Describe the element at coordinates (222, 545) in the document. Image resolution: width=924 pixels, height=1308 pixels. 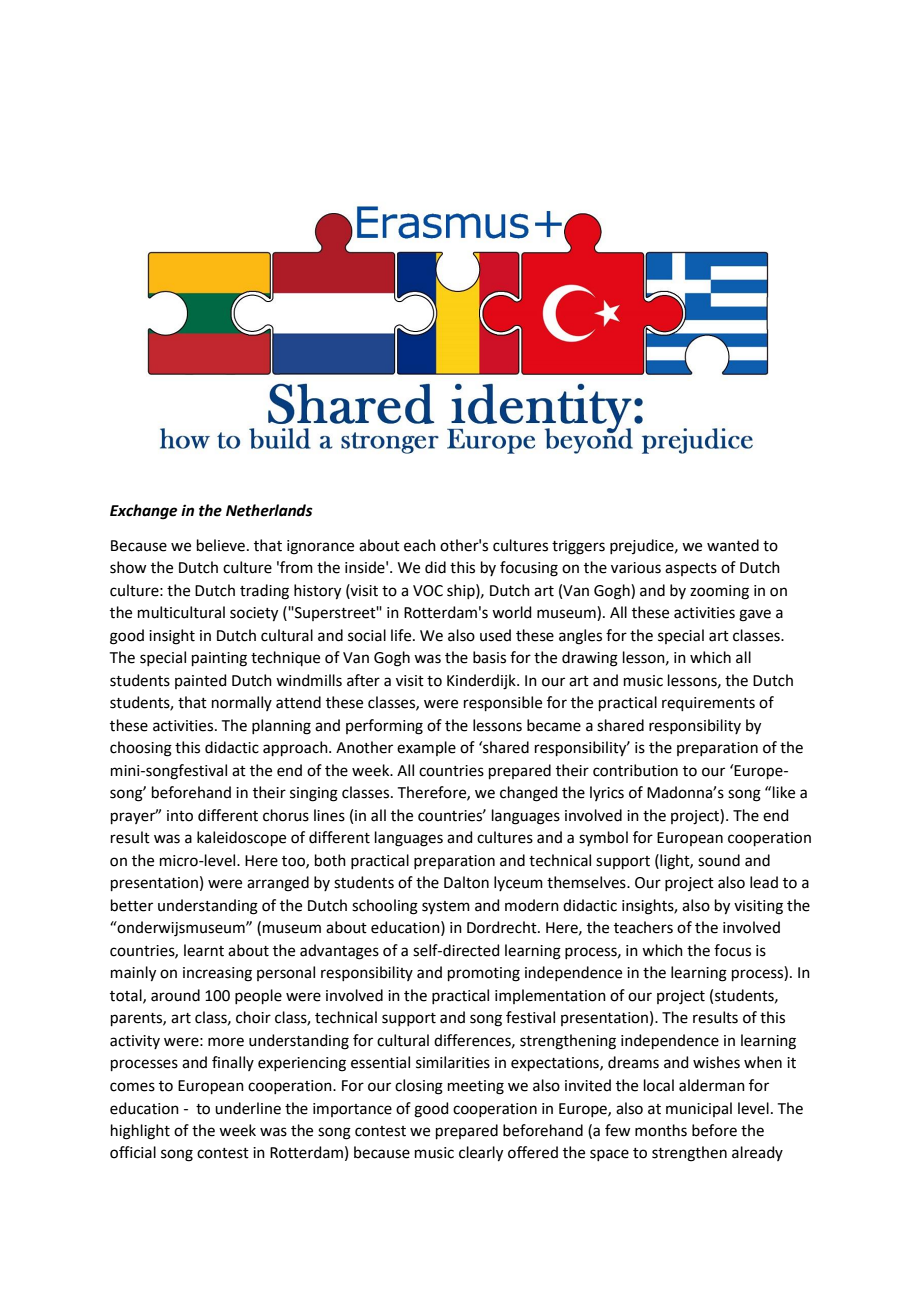
I see `believe` at that location.
